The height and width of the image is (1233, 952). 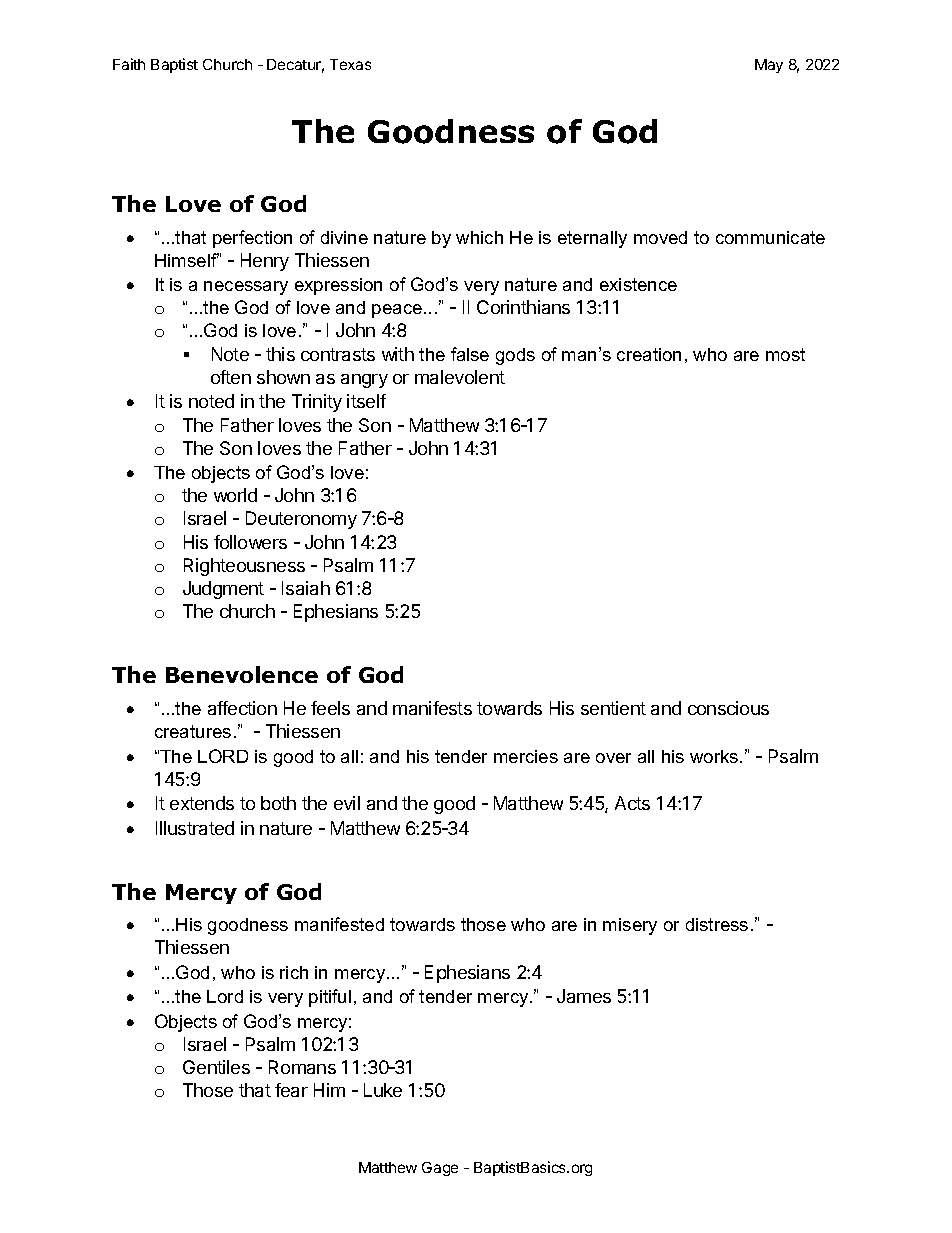 What do you see at coordinates (216, 1067) in the image?
I see `Gentiles` at bounding box center [216, 1067].
